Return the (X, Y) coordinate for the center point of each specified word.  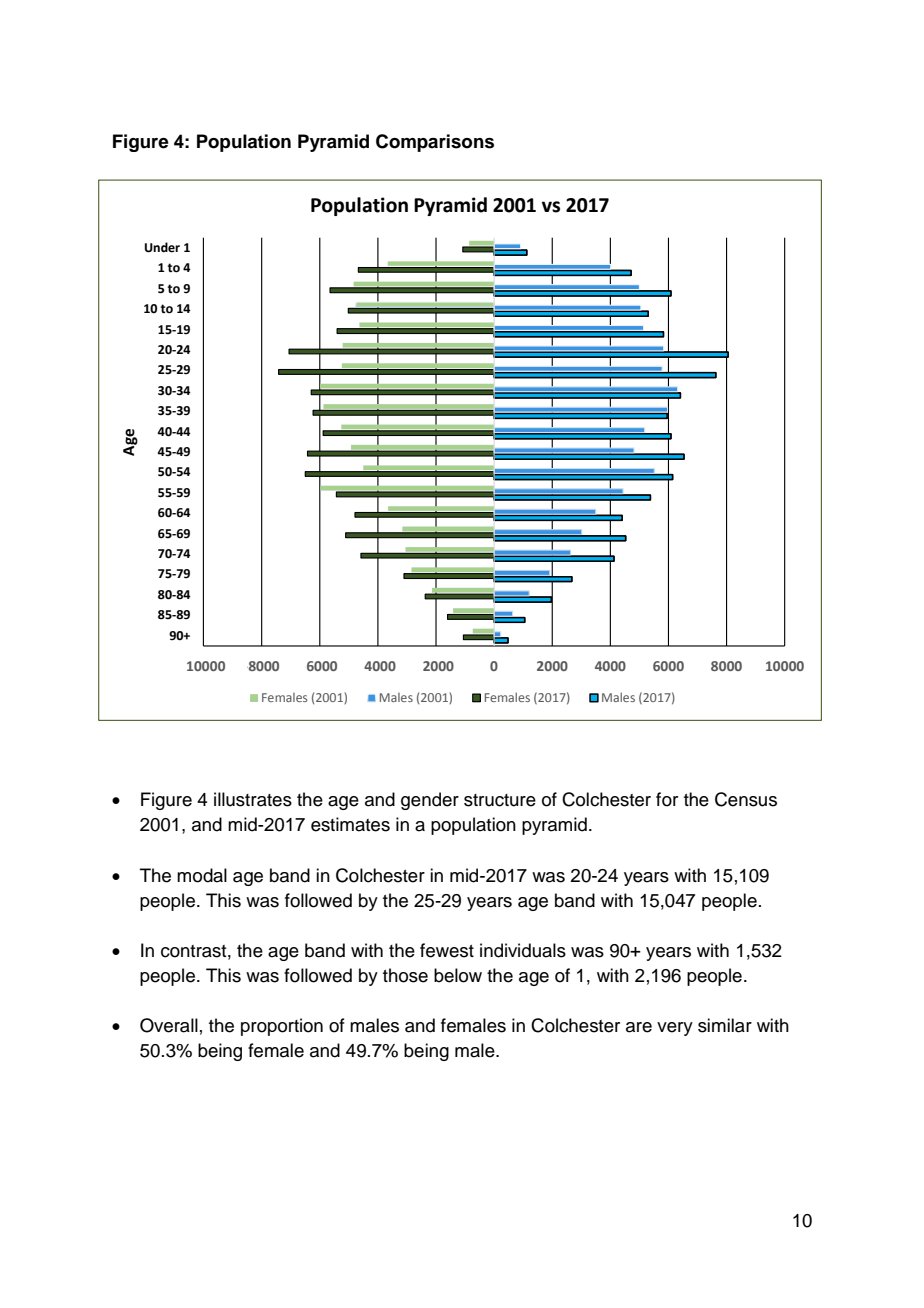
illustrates (253, 799)
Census (746, 799)
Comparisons (435, 143)
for (667, 799)
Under (162, 247)
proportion (282, 1027)
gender (430, 801)
